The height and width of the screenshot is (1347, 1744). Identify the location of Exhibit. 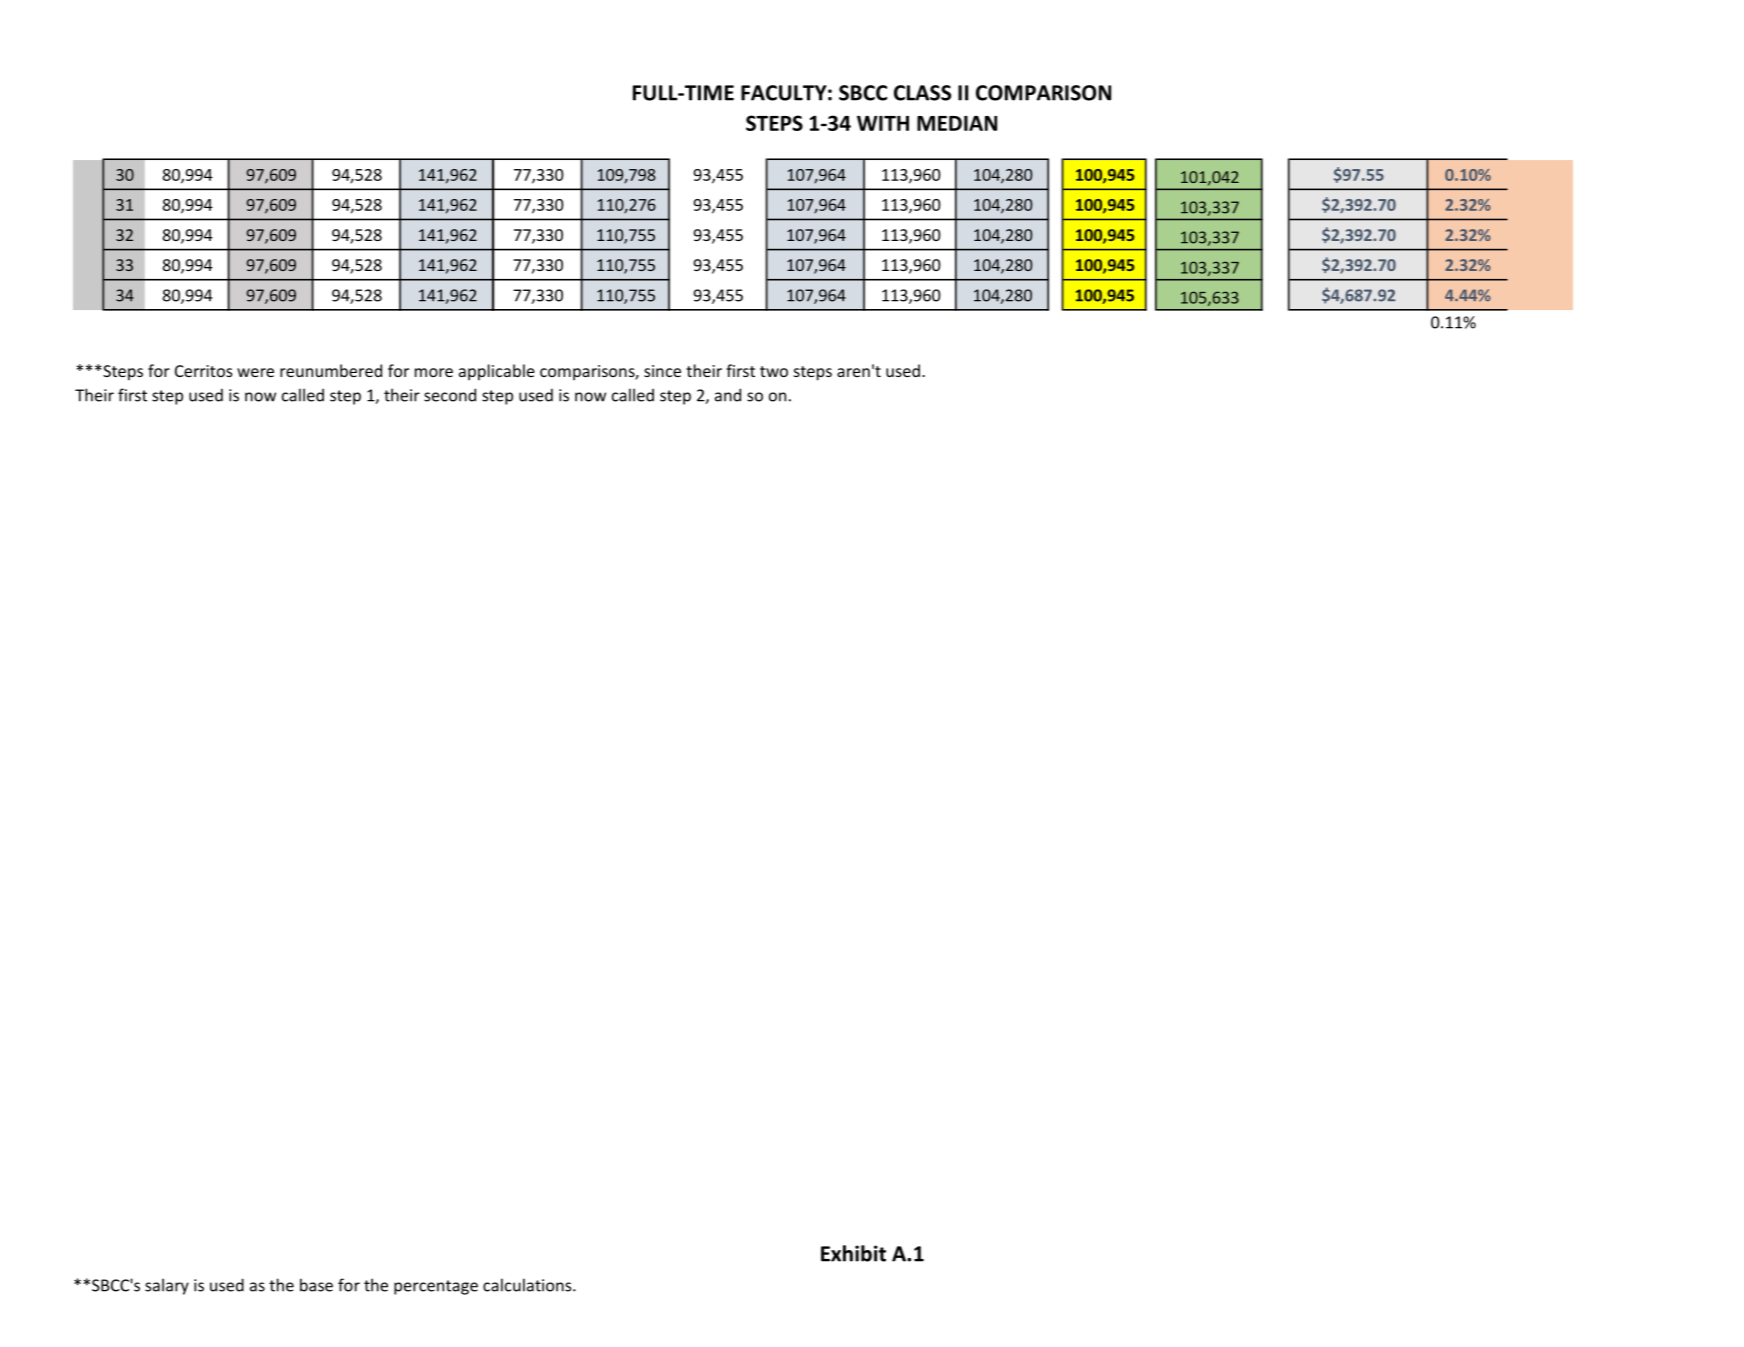
(853, 1253).
